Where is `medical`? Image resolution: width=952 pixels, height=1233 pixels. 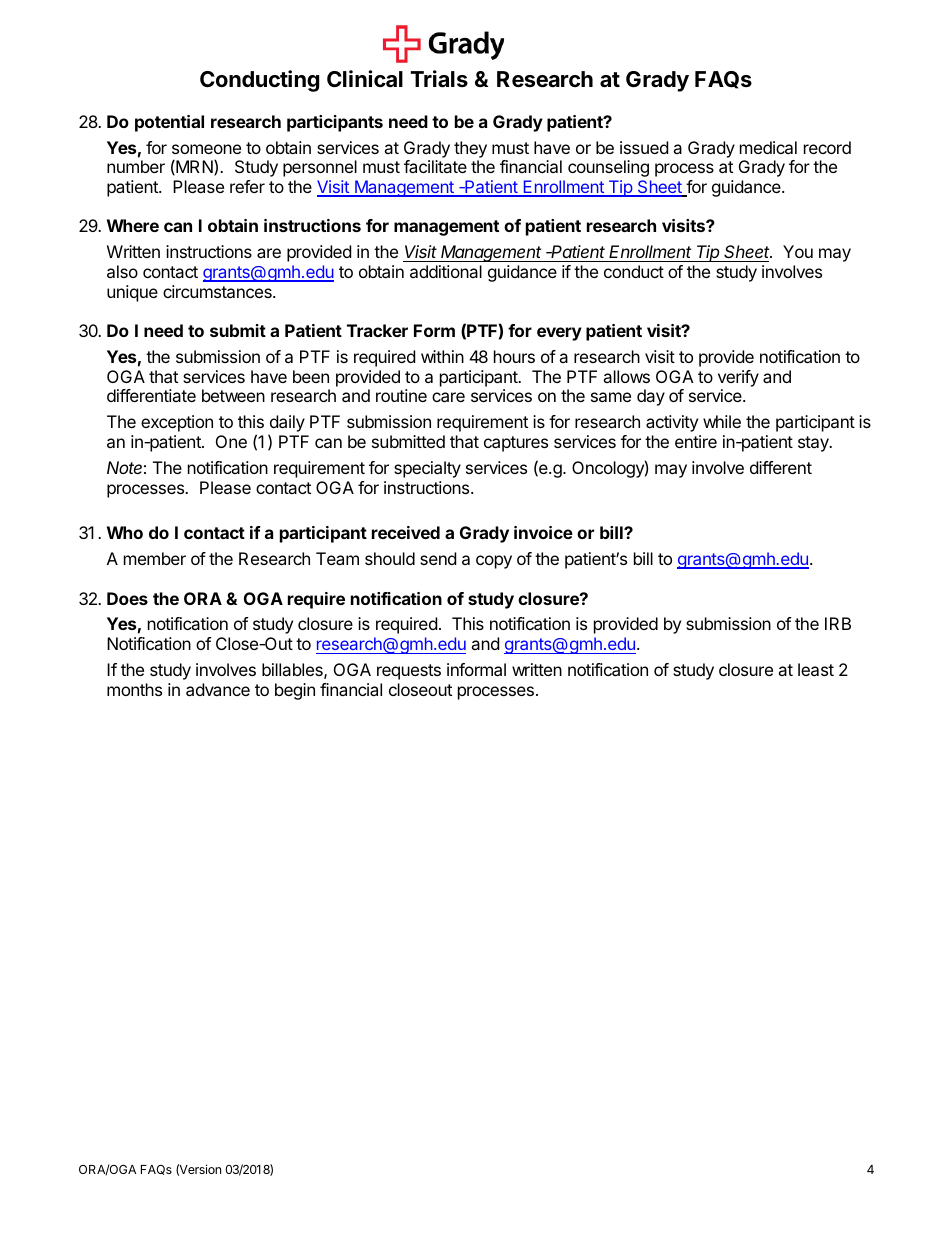 medical is located at coordinates (768, 147).
